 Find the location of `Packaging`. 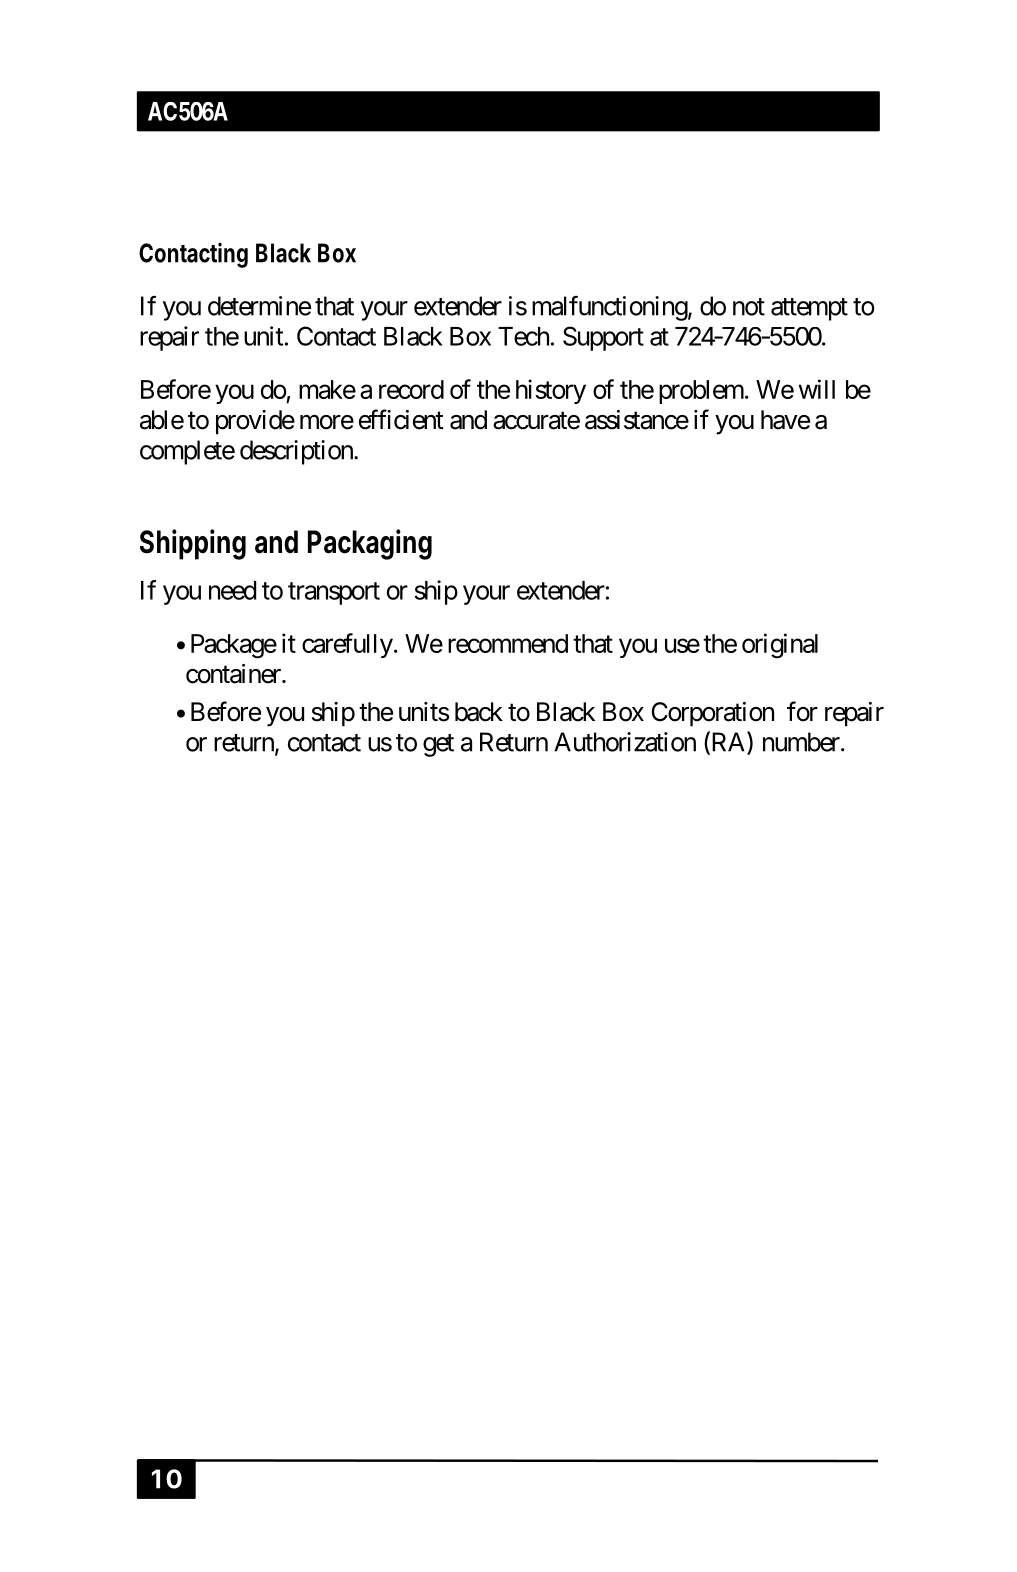

Packaging is located at coordinates (370, 544).
